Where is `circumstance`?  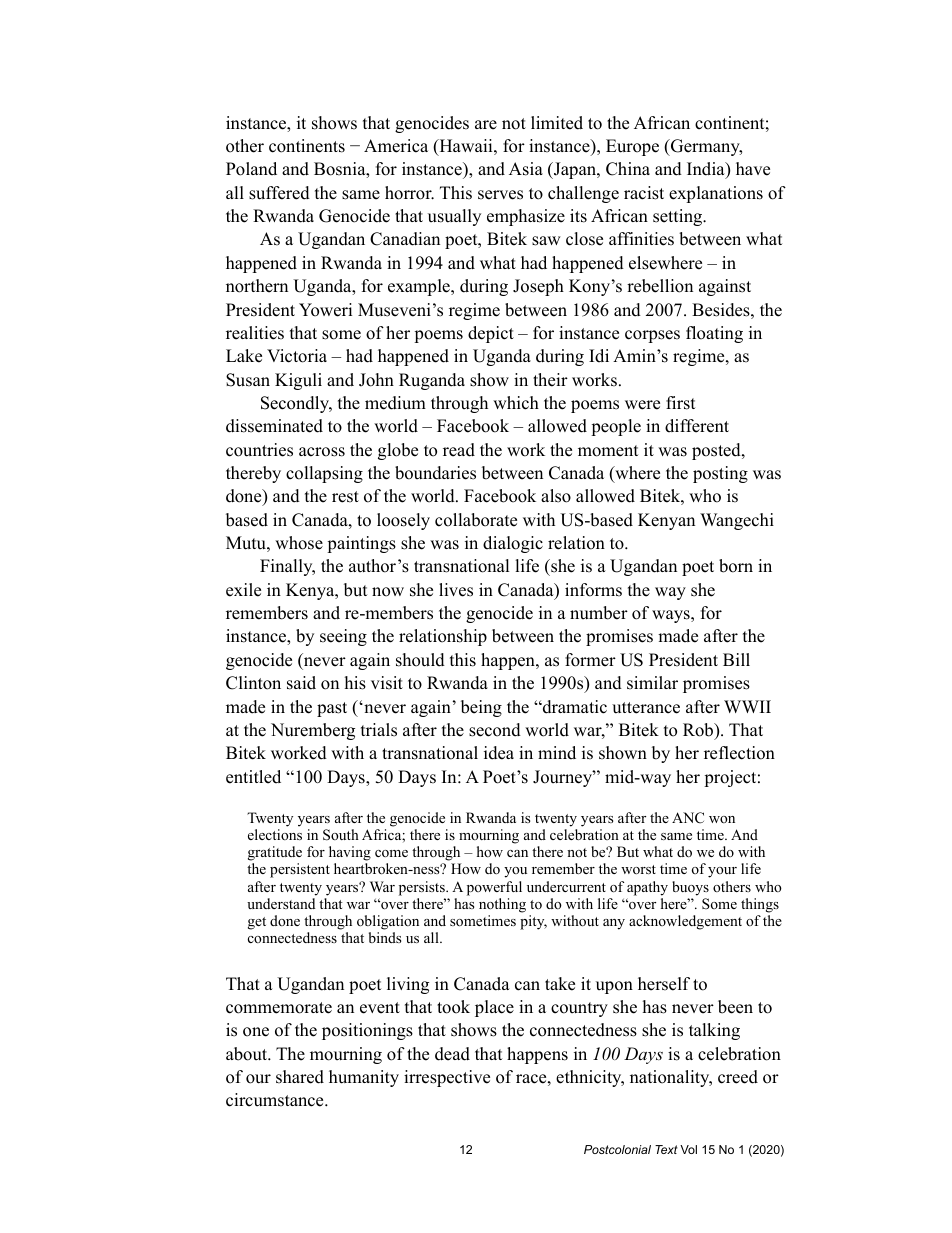 circumstance is located at coordinates (276, 1100).
